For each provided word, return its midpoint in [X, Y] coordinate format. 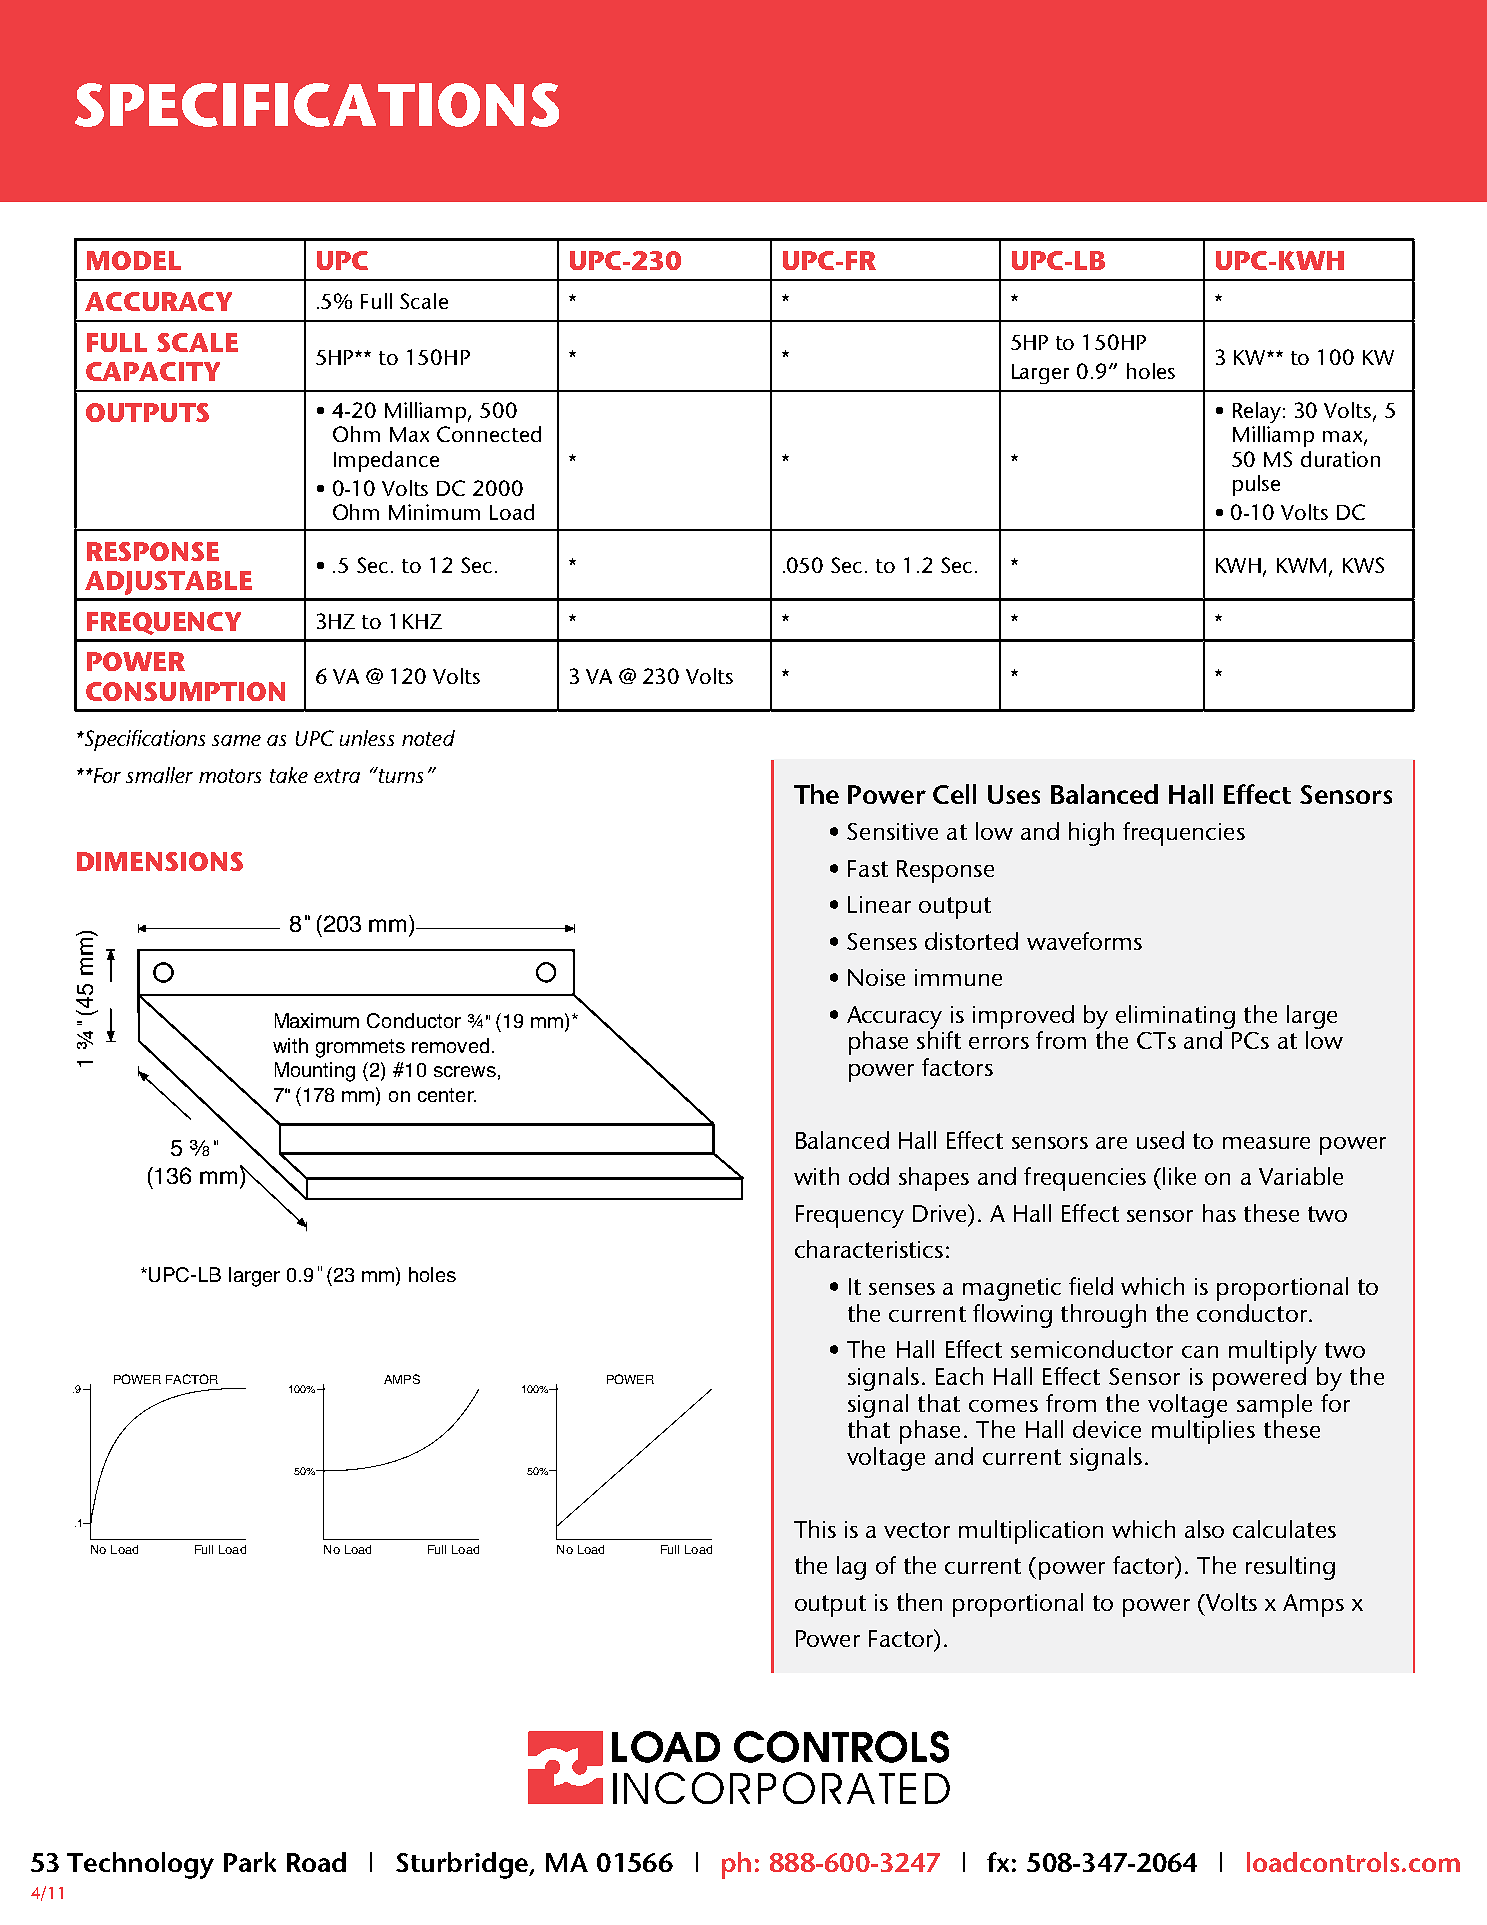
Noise [876, 977]
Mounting [315, 1072]
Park [250, 1862]
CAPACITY [153, 371]
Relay [1257, 412]
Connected [489, 434]
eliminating [1175, 1017]
